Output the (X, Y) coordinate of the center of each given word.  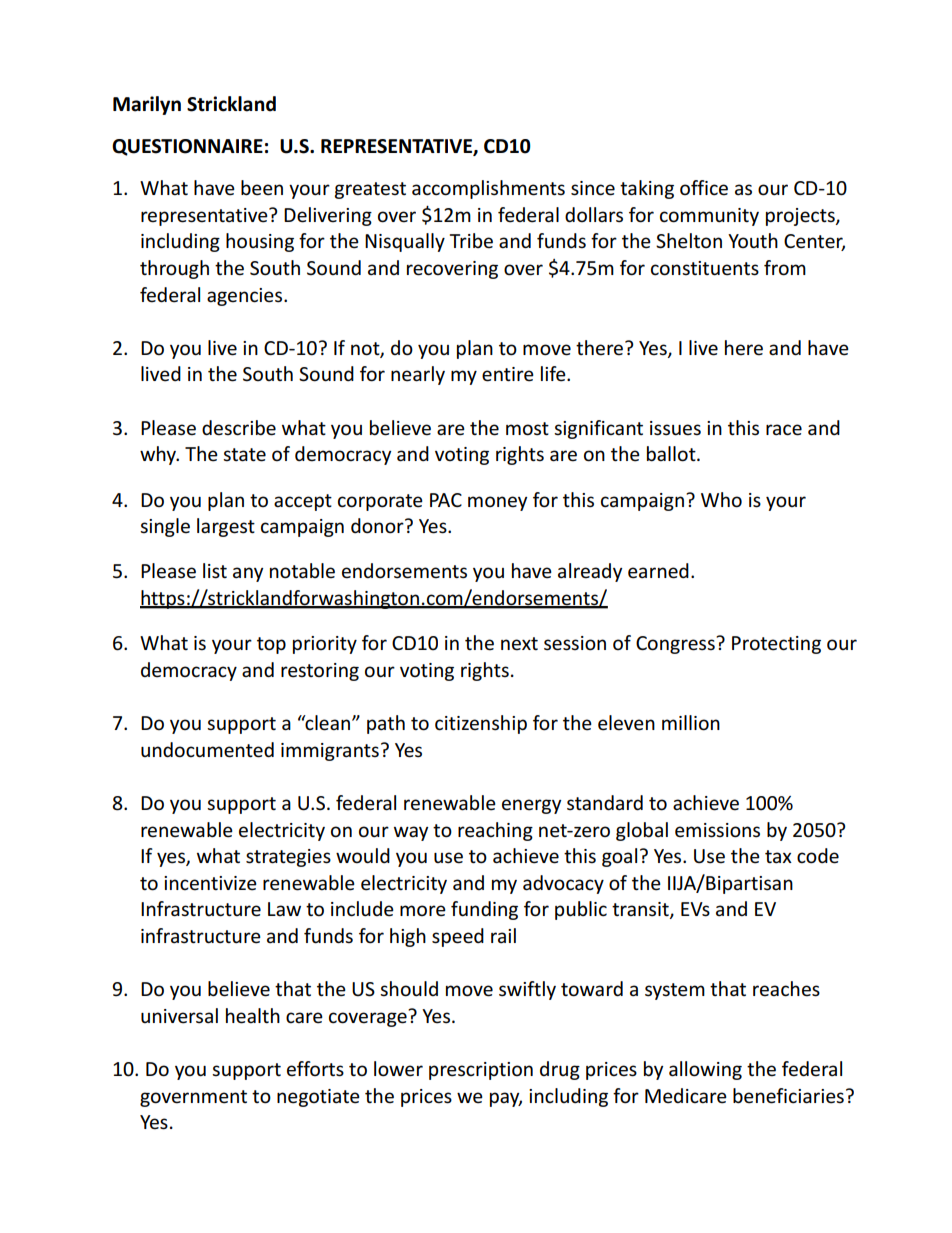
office (704, 188)
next (519, 644)
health (253, 1016)
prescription (481, 1071)
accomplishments (488, 189)
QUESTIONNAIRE (187, 147)
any (248, 574)
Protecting (776, 645)
